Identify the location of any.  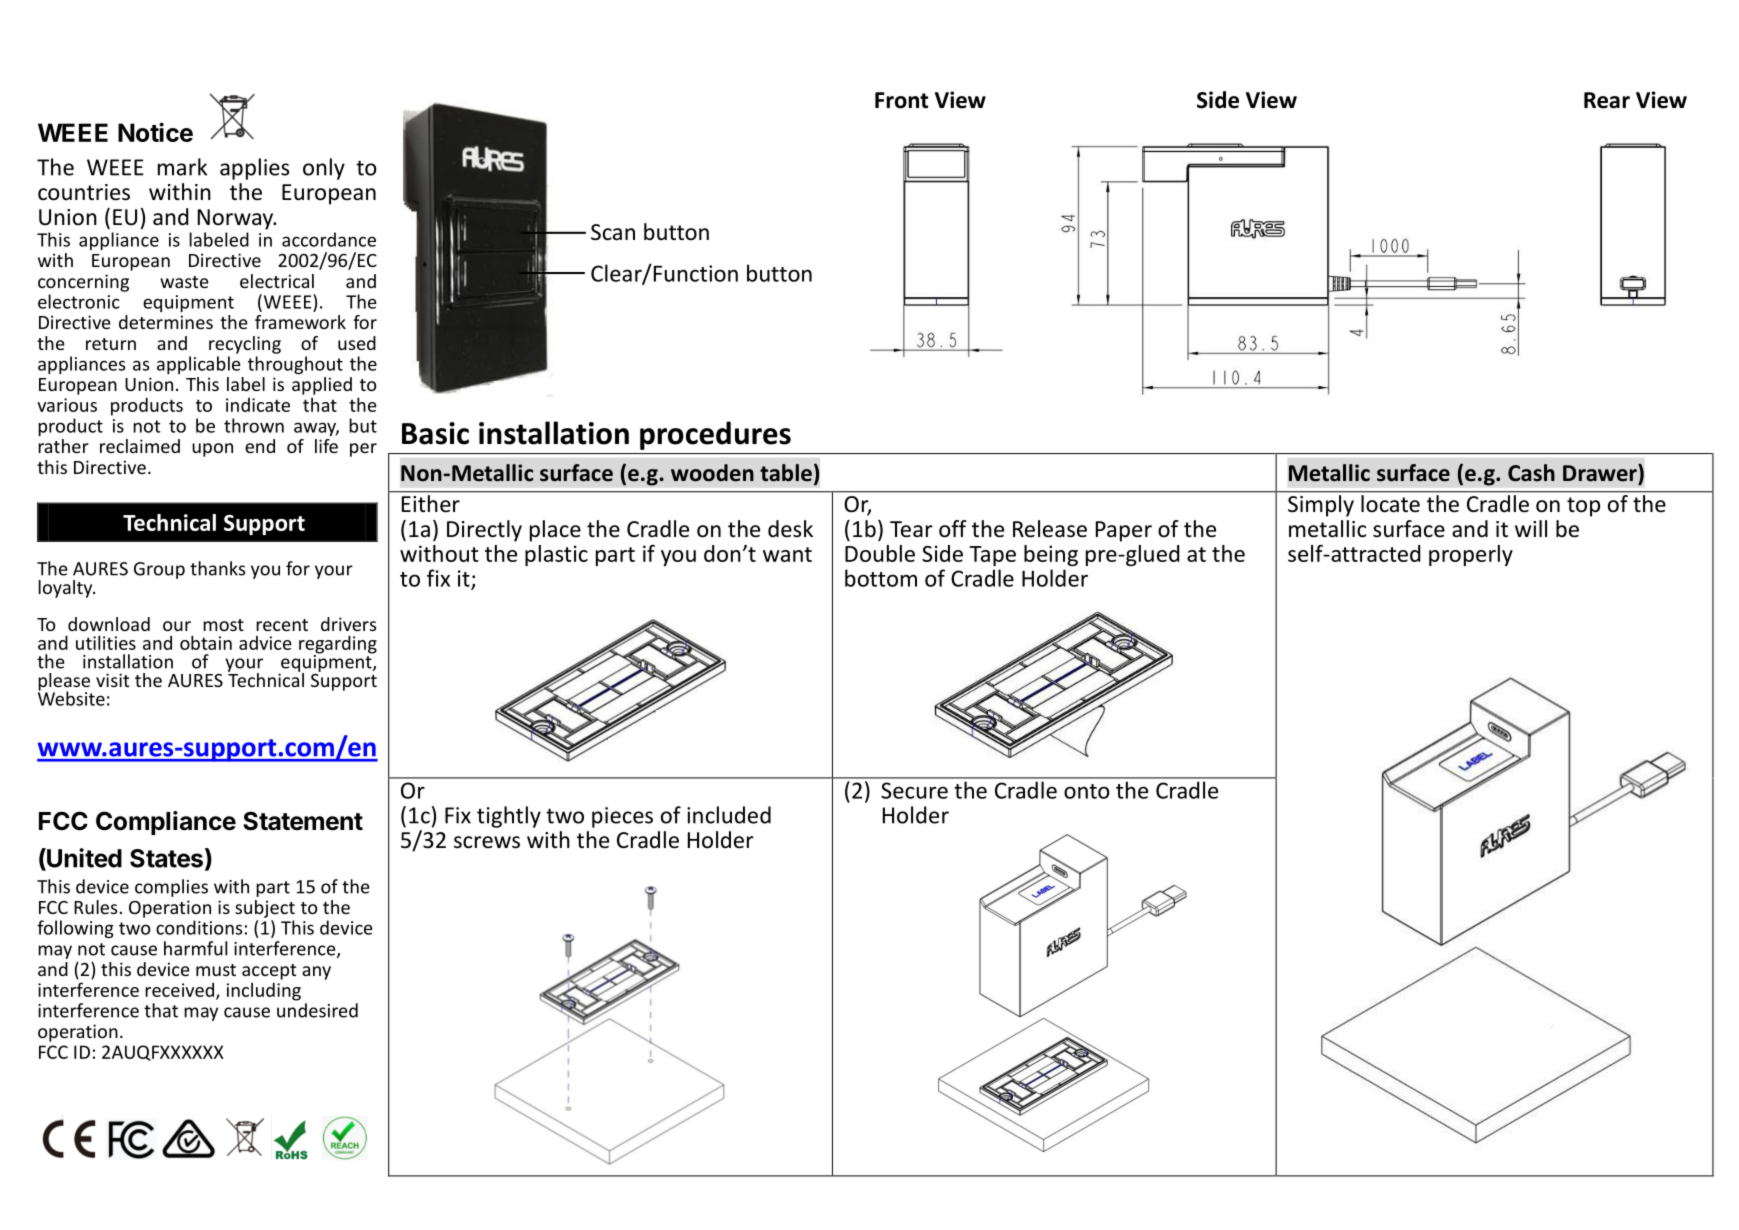
(316, 973).
